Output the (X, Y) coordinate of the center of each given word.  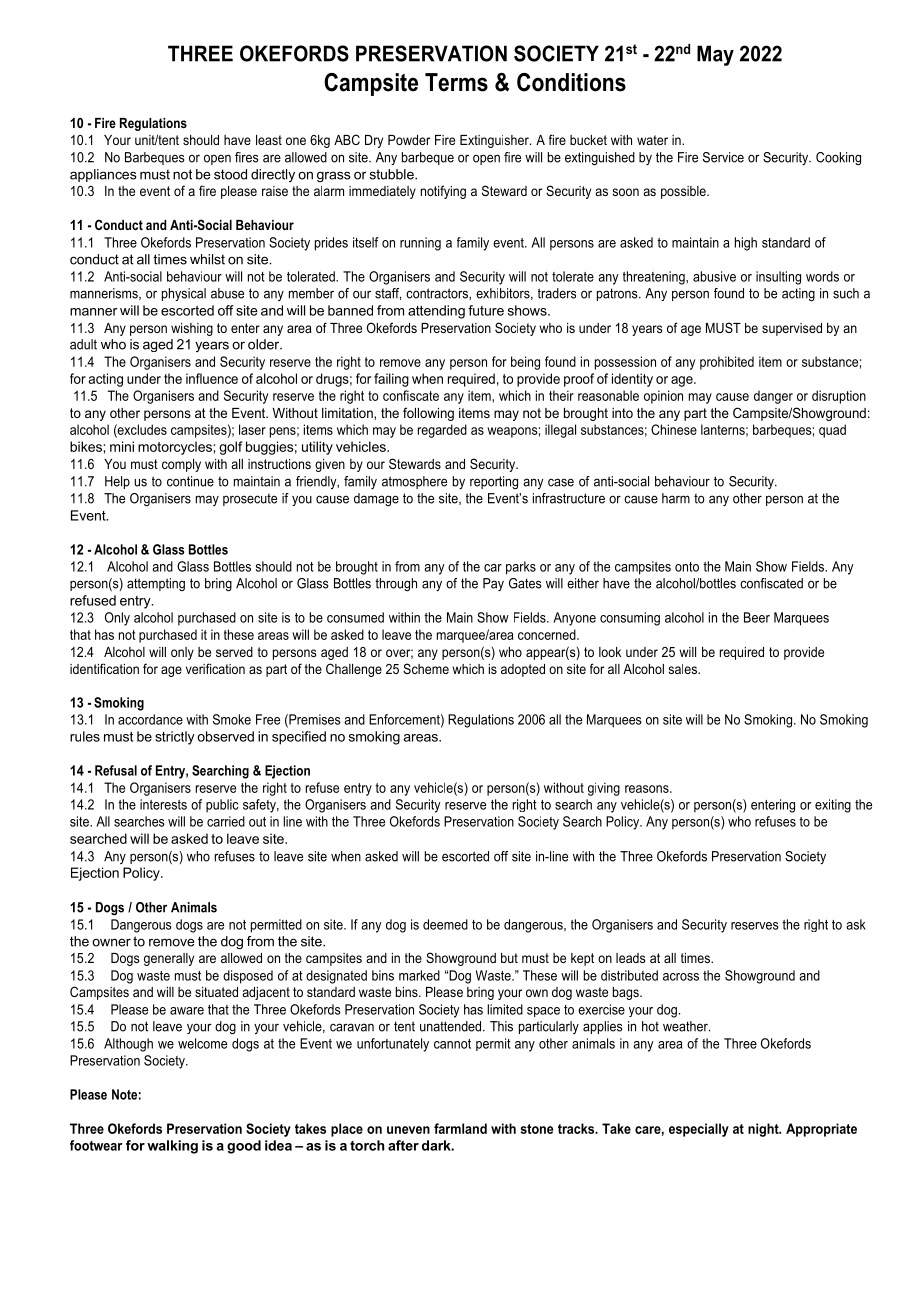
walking (172, 1147)
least (269, 140)
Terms (456, 82)
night (764, 1130)
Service (723, 157)
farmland (460, 1128)
